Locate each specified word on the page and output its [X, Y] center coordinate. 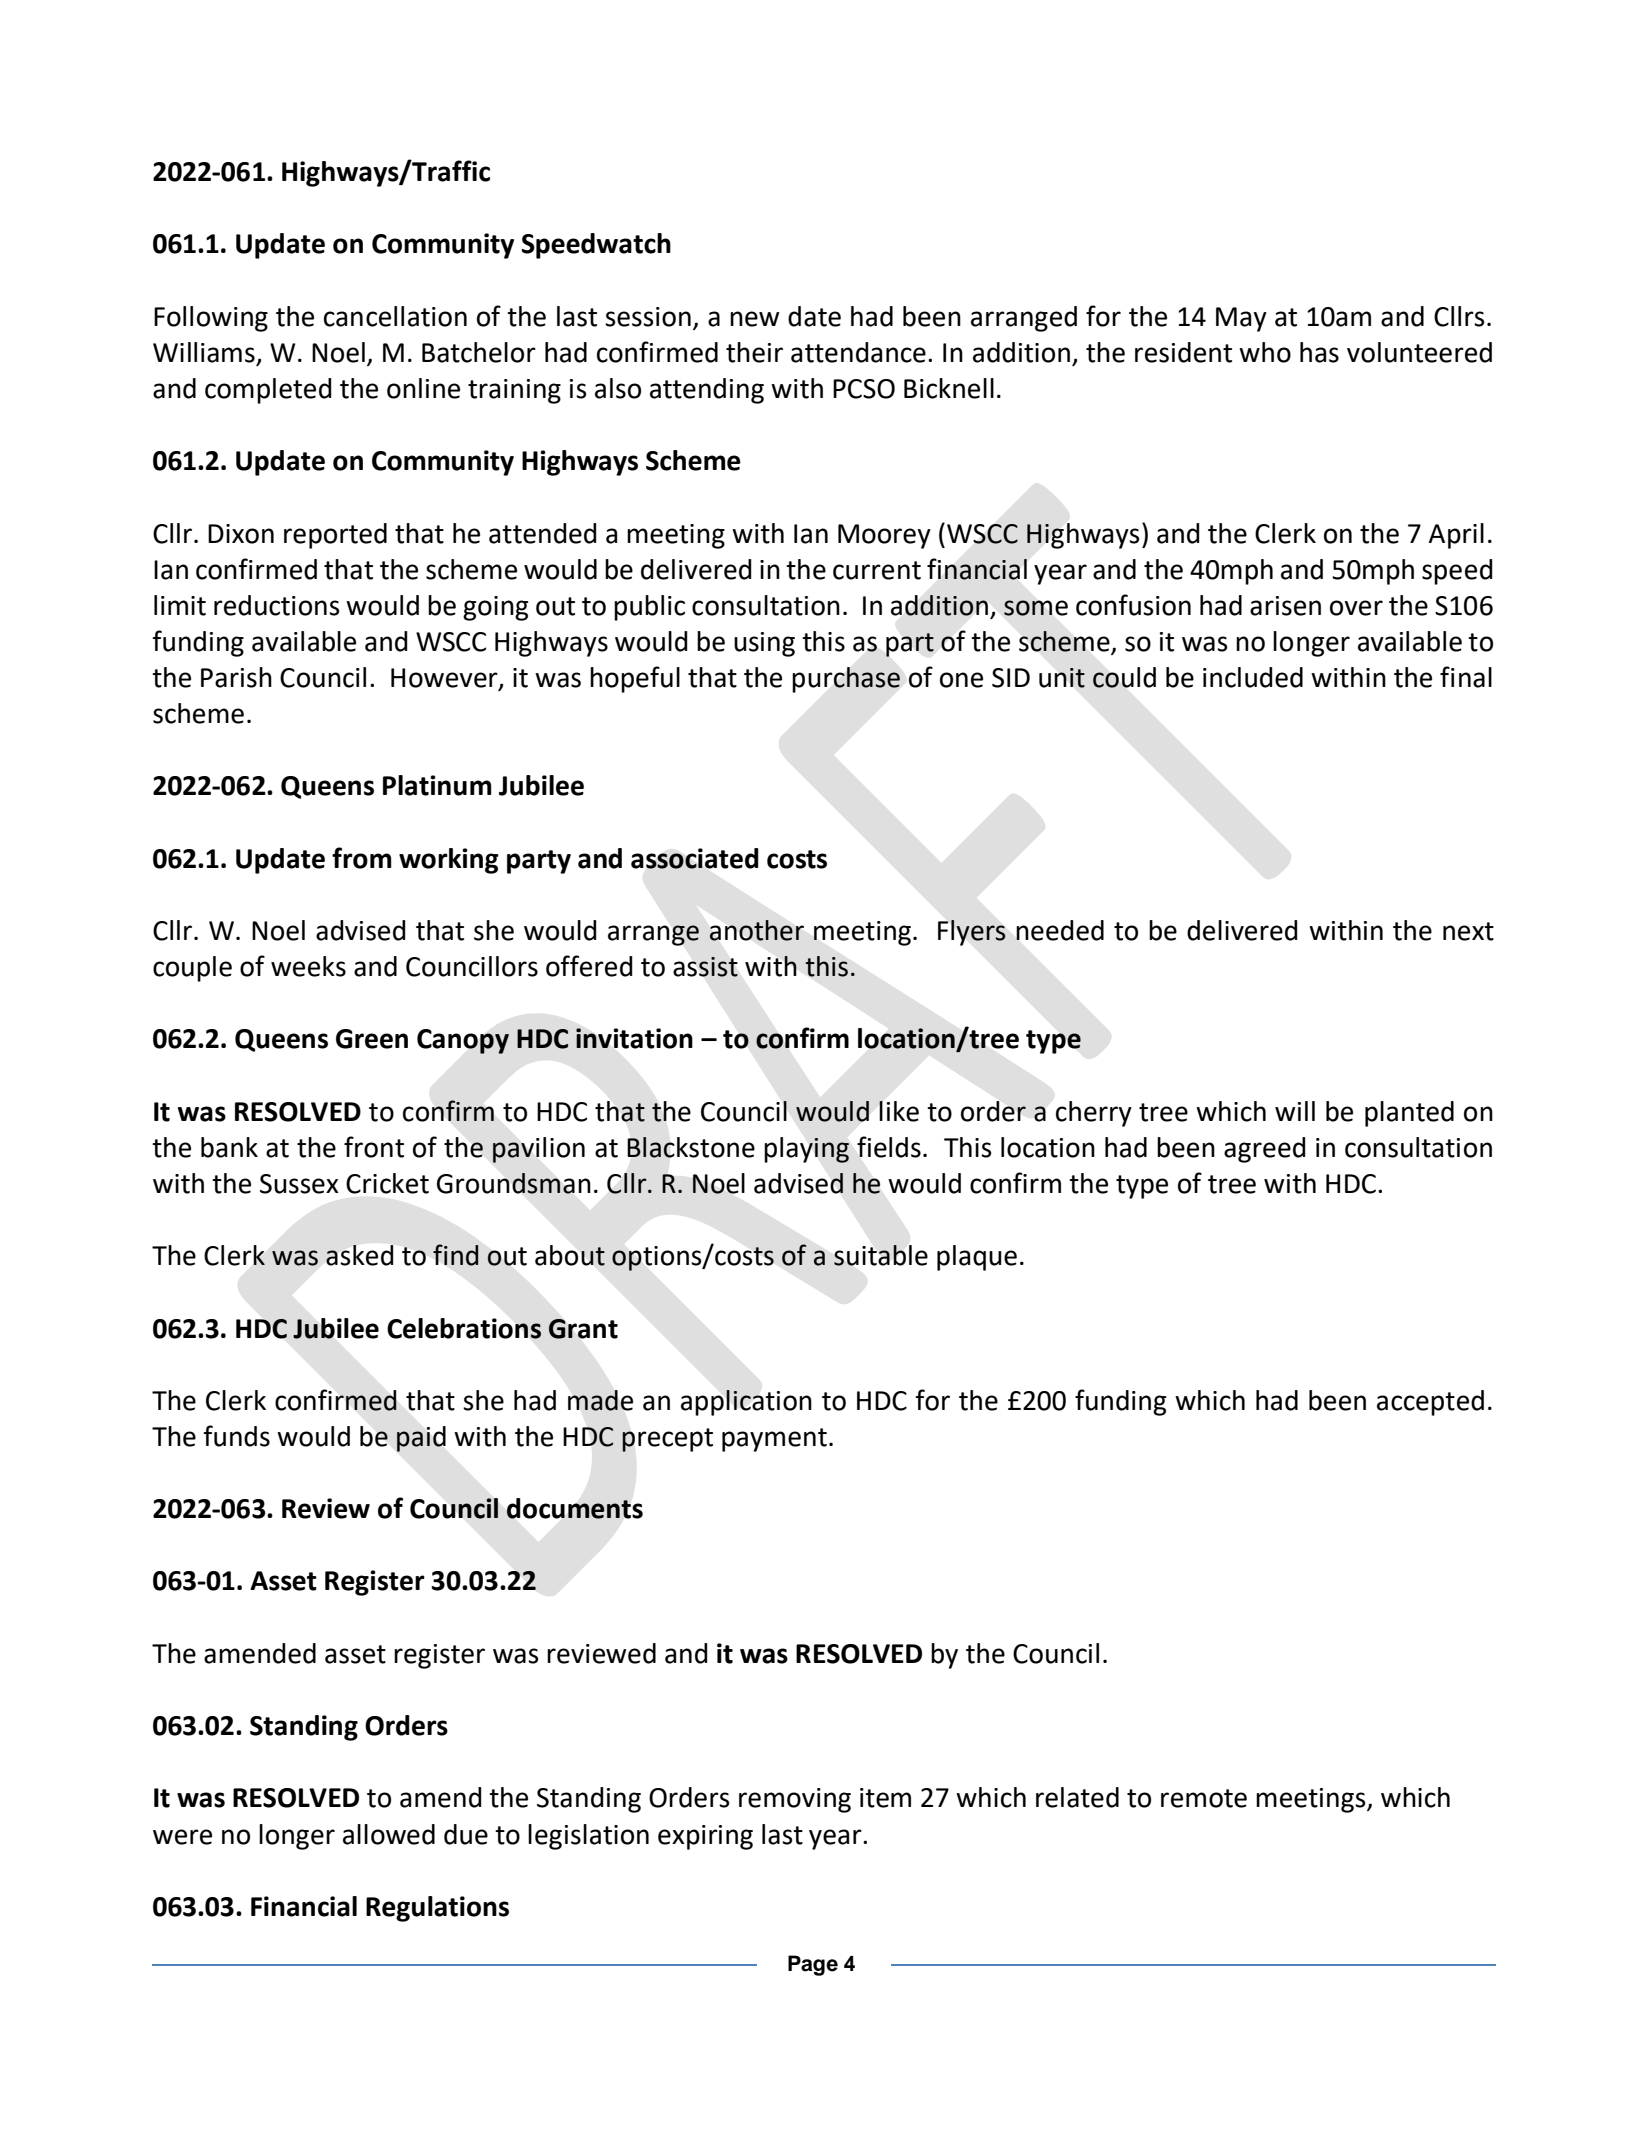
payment [774, 1440]
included [1253, 677]
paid [421, 1439]
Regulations [437, 1909]
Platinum [437, 785]
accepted [1430, 1403]
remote [1204, 1798]
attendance [858, 352]
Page [813, 1965]
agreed [1265, 1150]
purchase [846, 680]
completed [268, 391]
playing [806, 1150]
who [1265, 352]
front [374, 1147]
